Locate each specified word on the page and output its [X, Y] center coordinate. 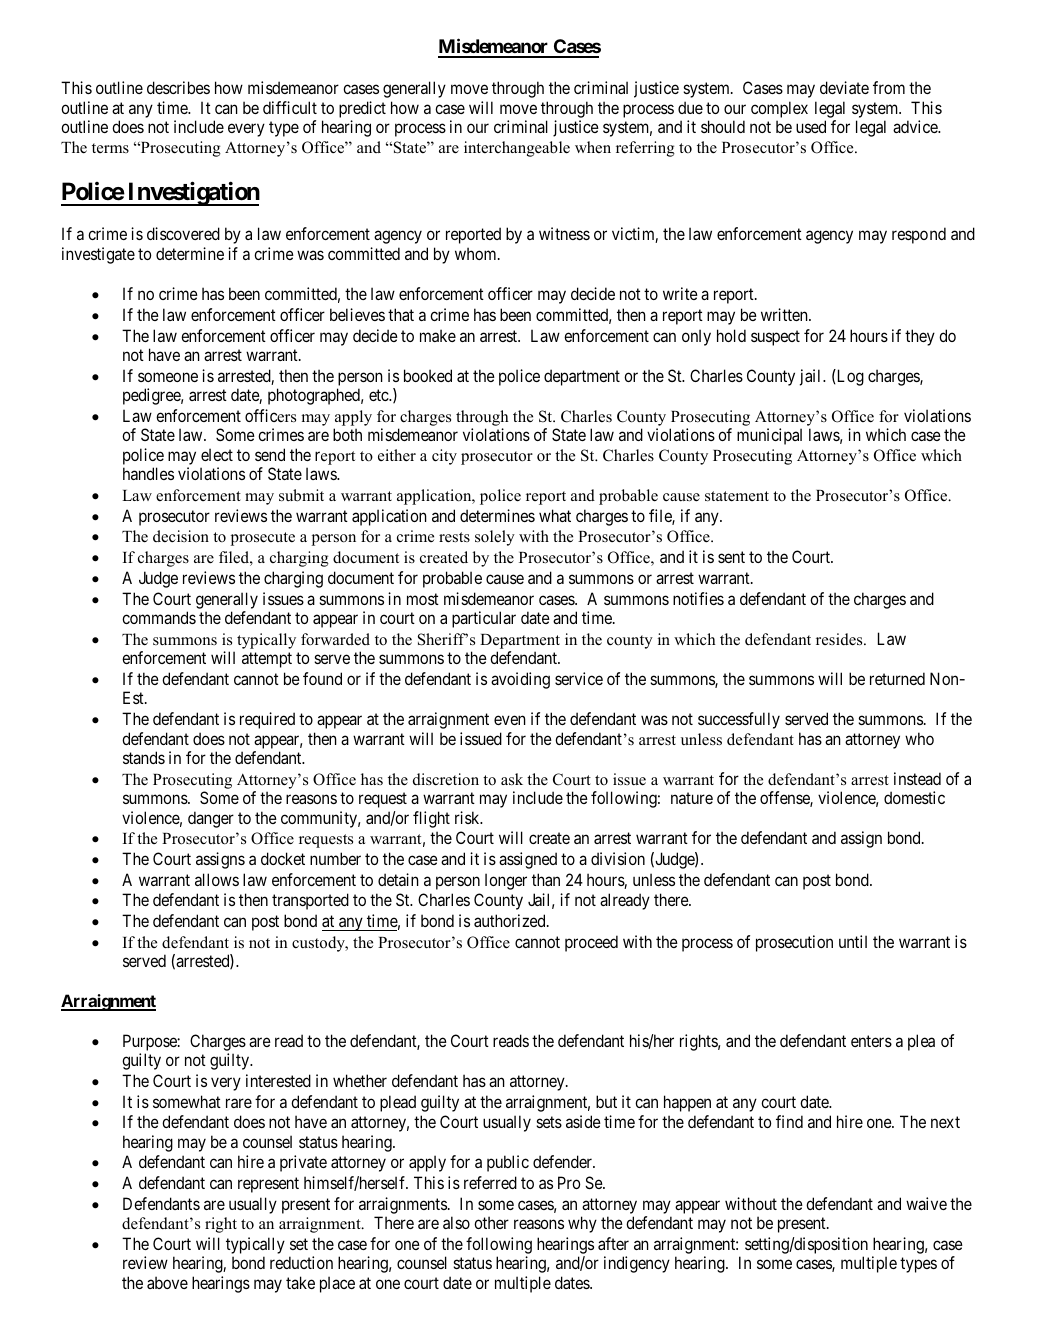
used [811, 126]
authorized [511, 920]
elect [217, 454]
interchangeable [517, 149]
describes [178, 87]
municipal [769, 436]
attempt [267, 660]
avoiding [520, 680]
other [491, 1222]
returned [897, 678]
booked [428, 375]
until [853, 941]
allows [217, 879]
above [167, 1282]
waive [926, 1203]
